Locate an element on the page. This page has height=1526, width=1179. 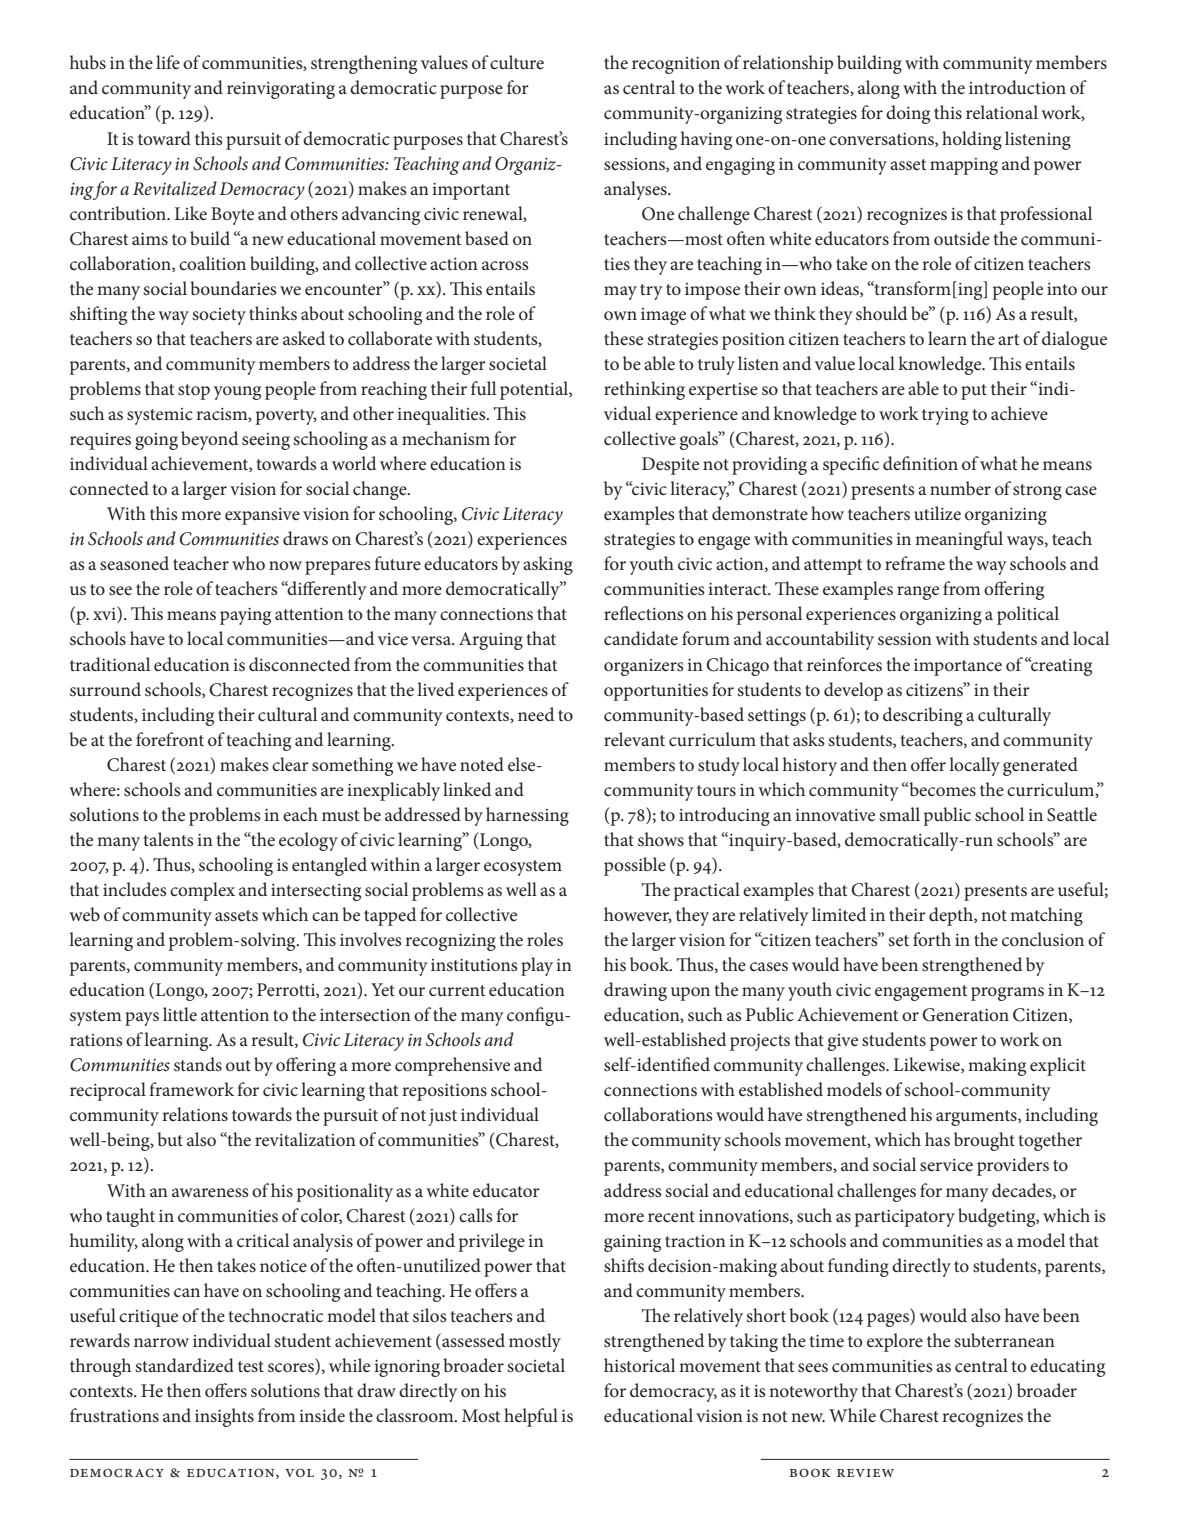
play is located at coordinates (537, 966).
